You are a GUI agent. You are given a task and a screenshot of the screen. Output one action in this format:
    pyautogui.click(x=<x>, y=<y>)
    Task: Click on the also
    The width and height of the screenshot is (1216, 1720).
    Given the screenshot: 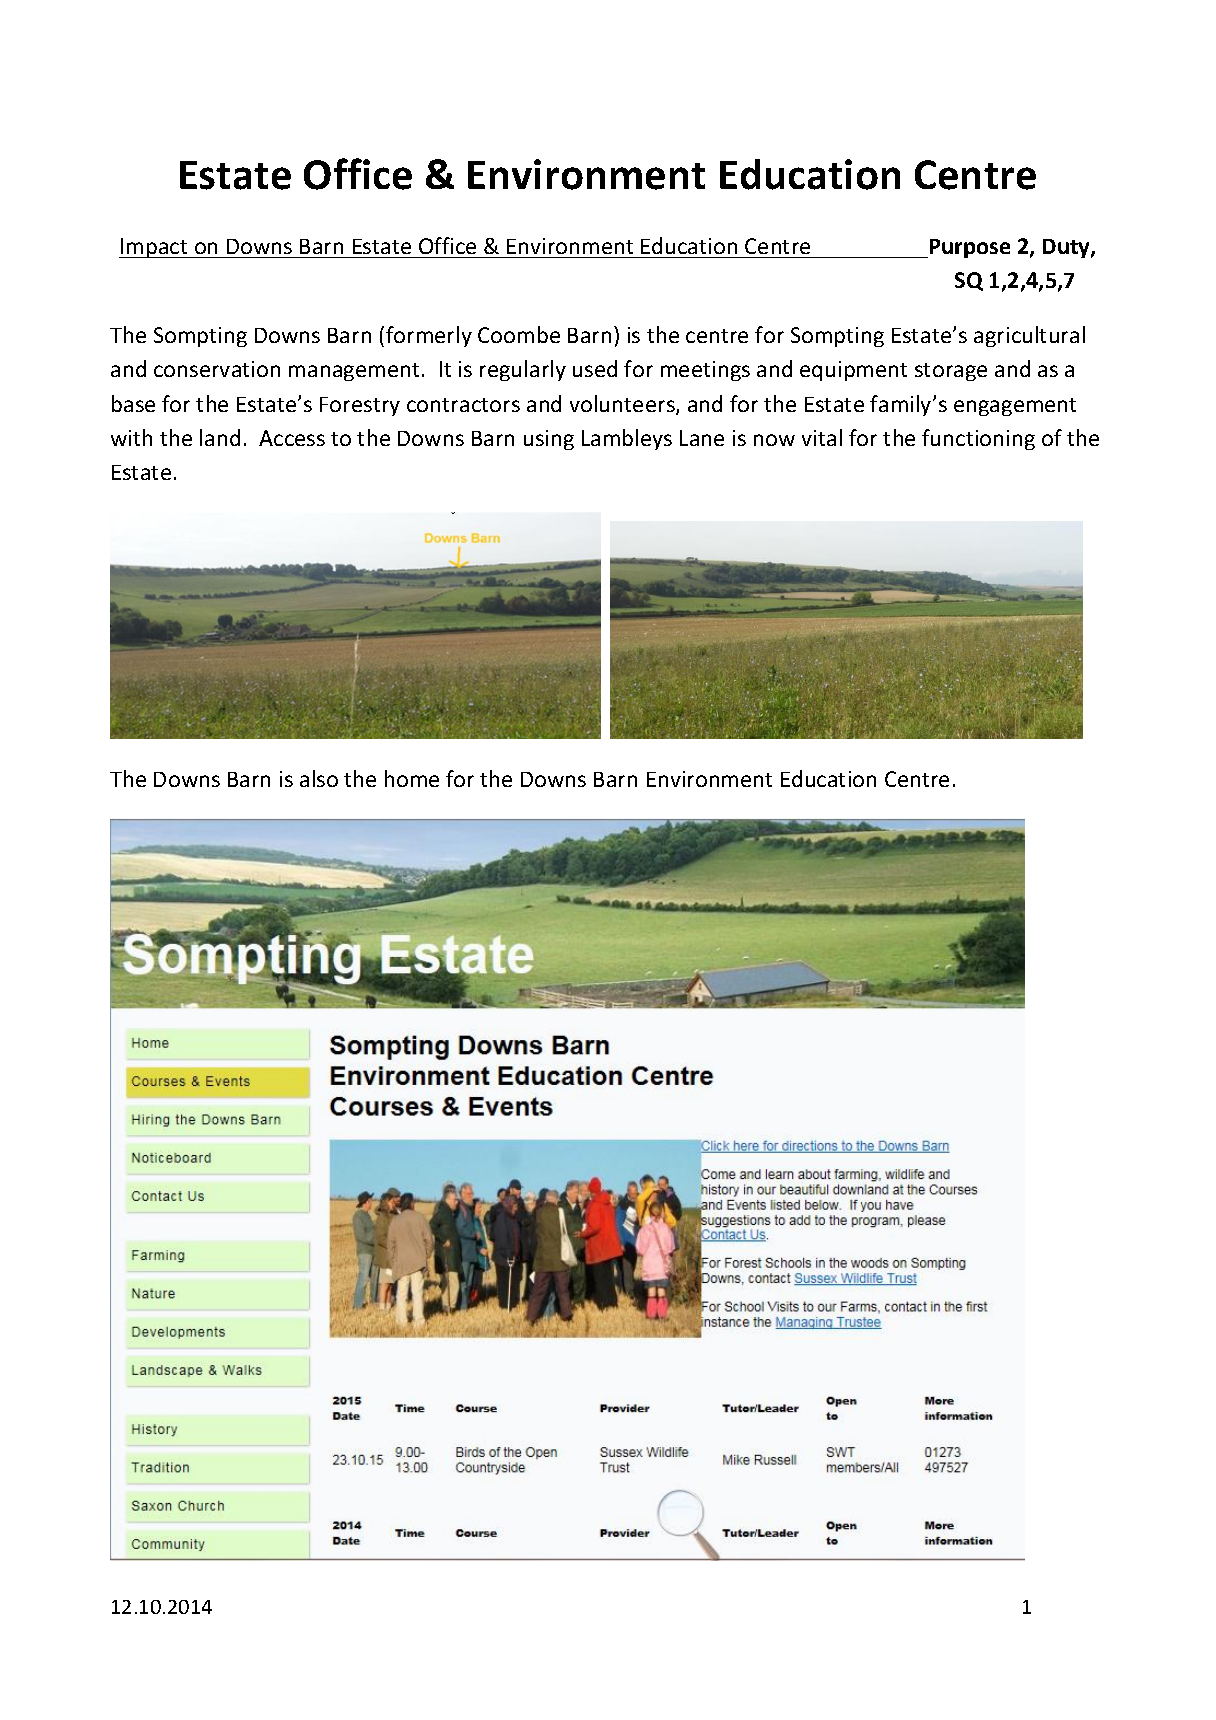 What is the action you would take?
    pyautogui.click(x=319, y=778)
